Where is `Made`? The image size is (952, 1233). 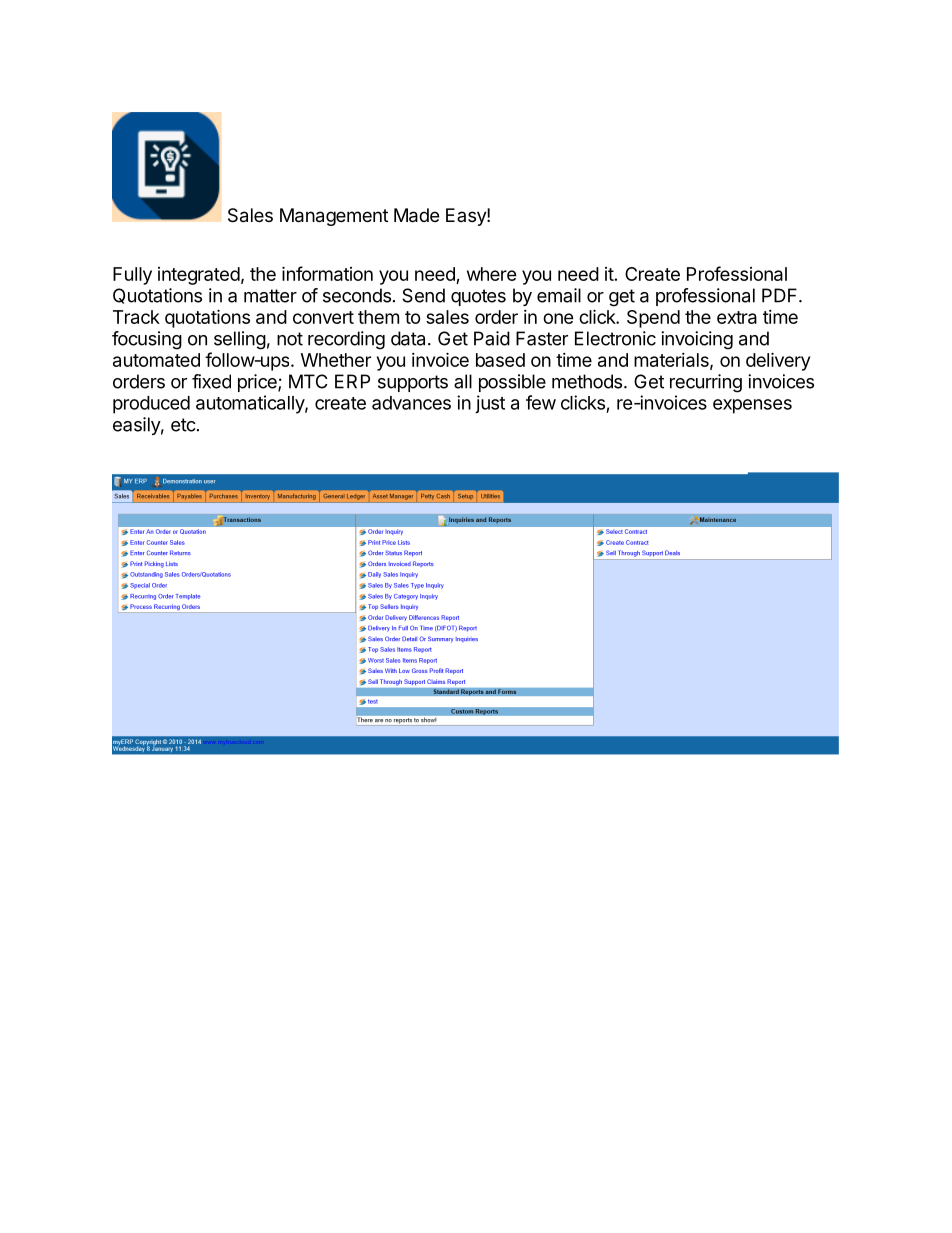
Made is located at coordinates (416, 215).
